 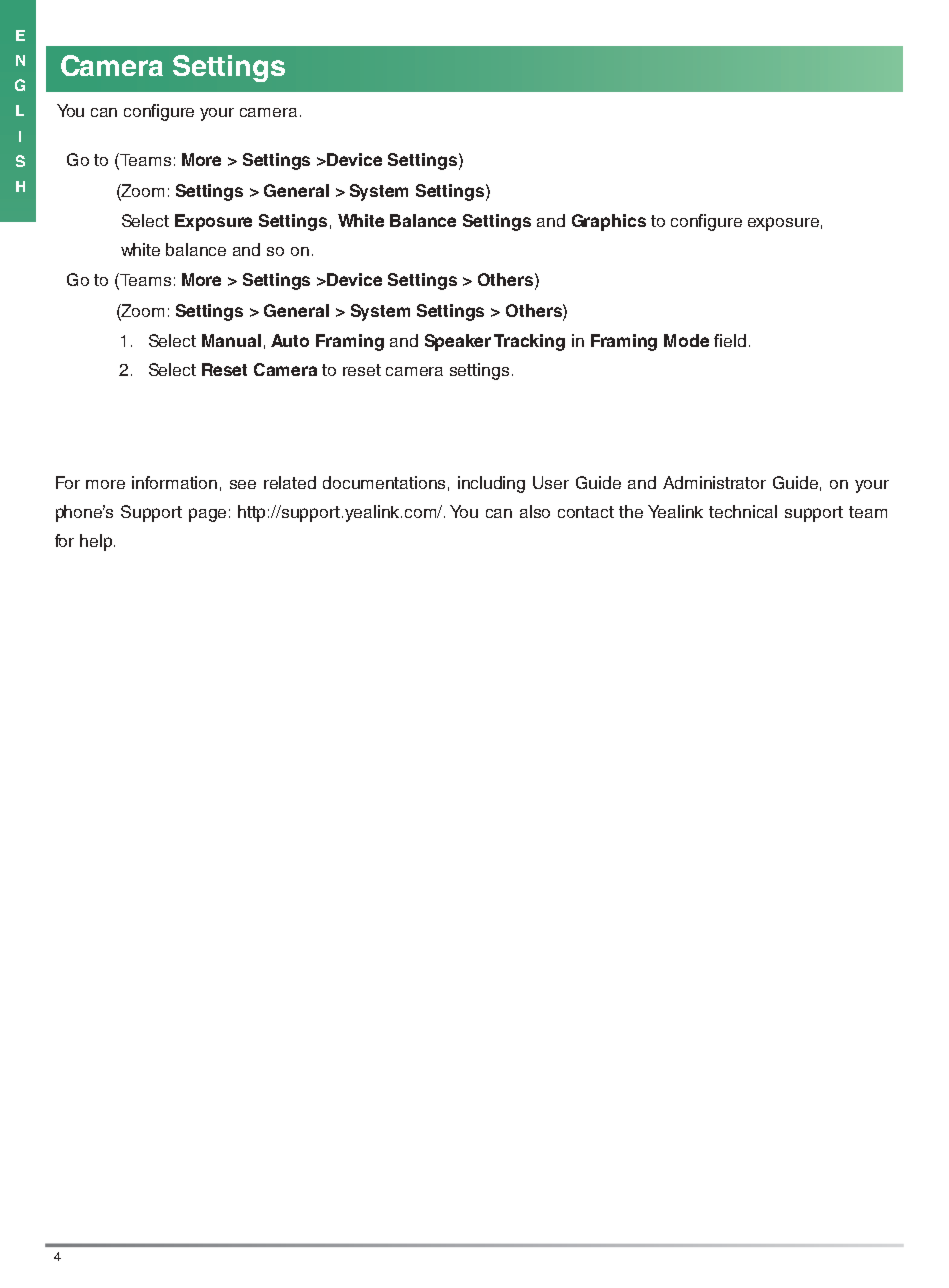 I want to click on Manual, so click(x=231, y=340).
